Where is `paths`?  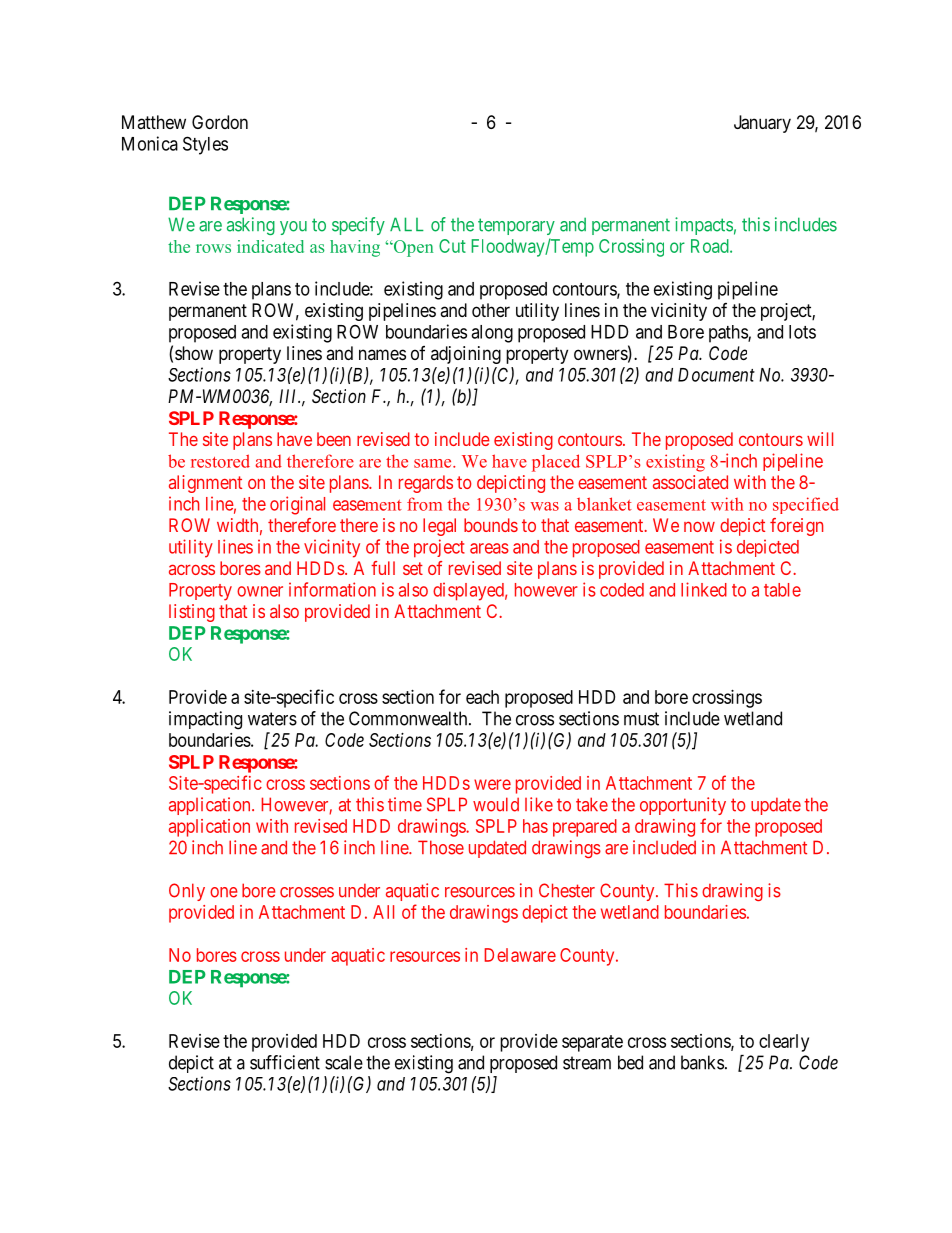
paths is located at coordinates (729, 334).
